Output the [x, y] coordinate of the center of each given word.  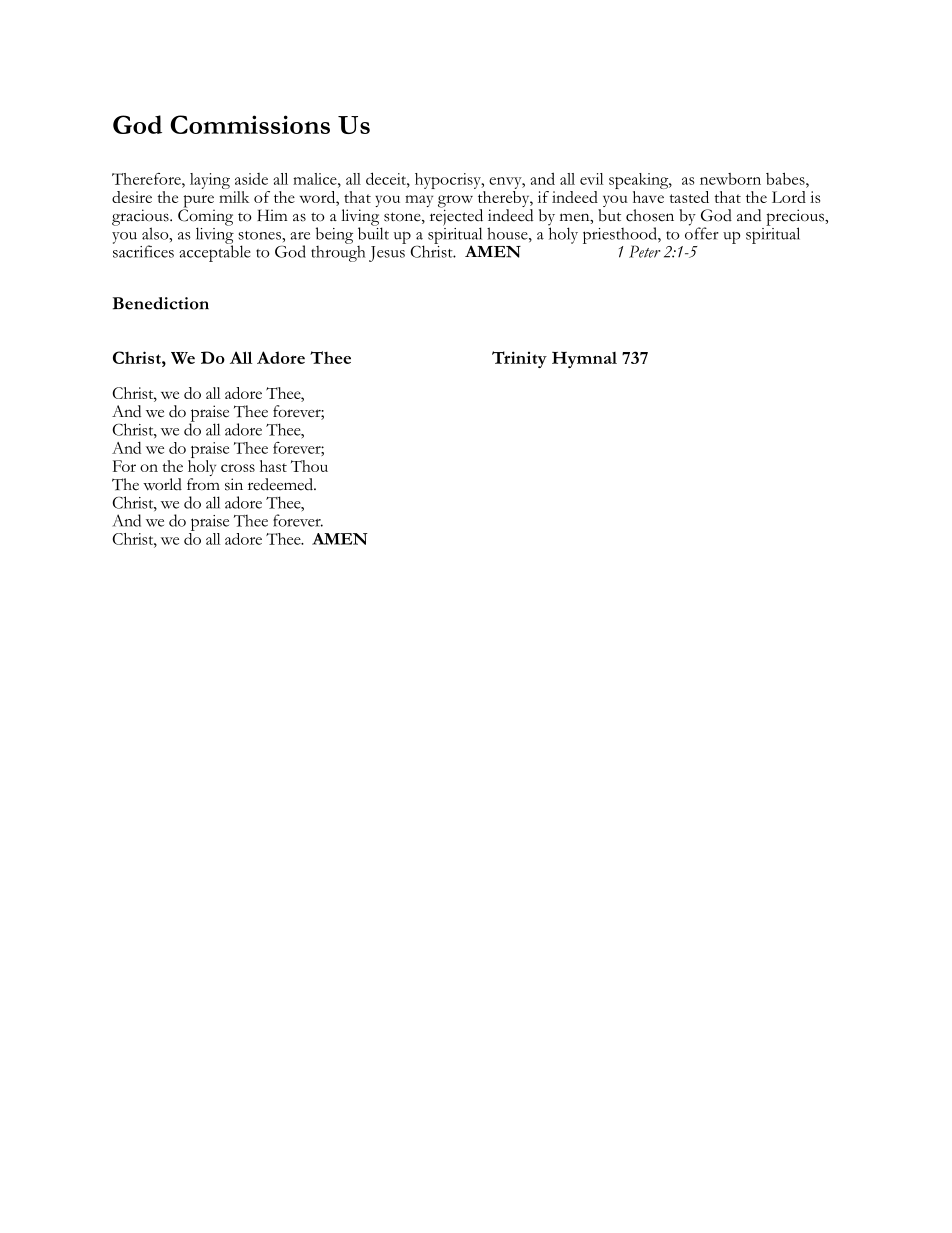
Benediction [161, 303]
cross [238, 468]
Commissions [250, 124]
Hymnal [584, 360]
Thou [309, 466]
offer [702, 232]
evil [591, 179]
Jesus [387, 254]
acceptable [215, 252]
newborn [730, 179]
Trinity [519, 359]
